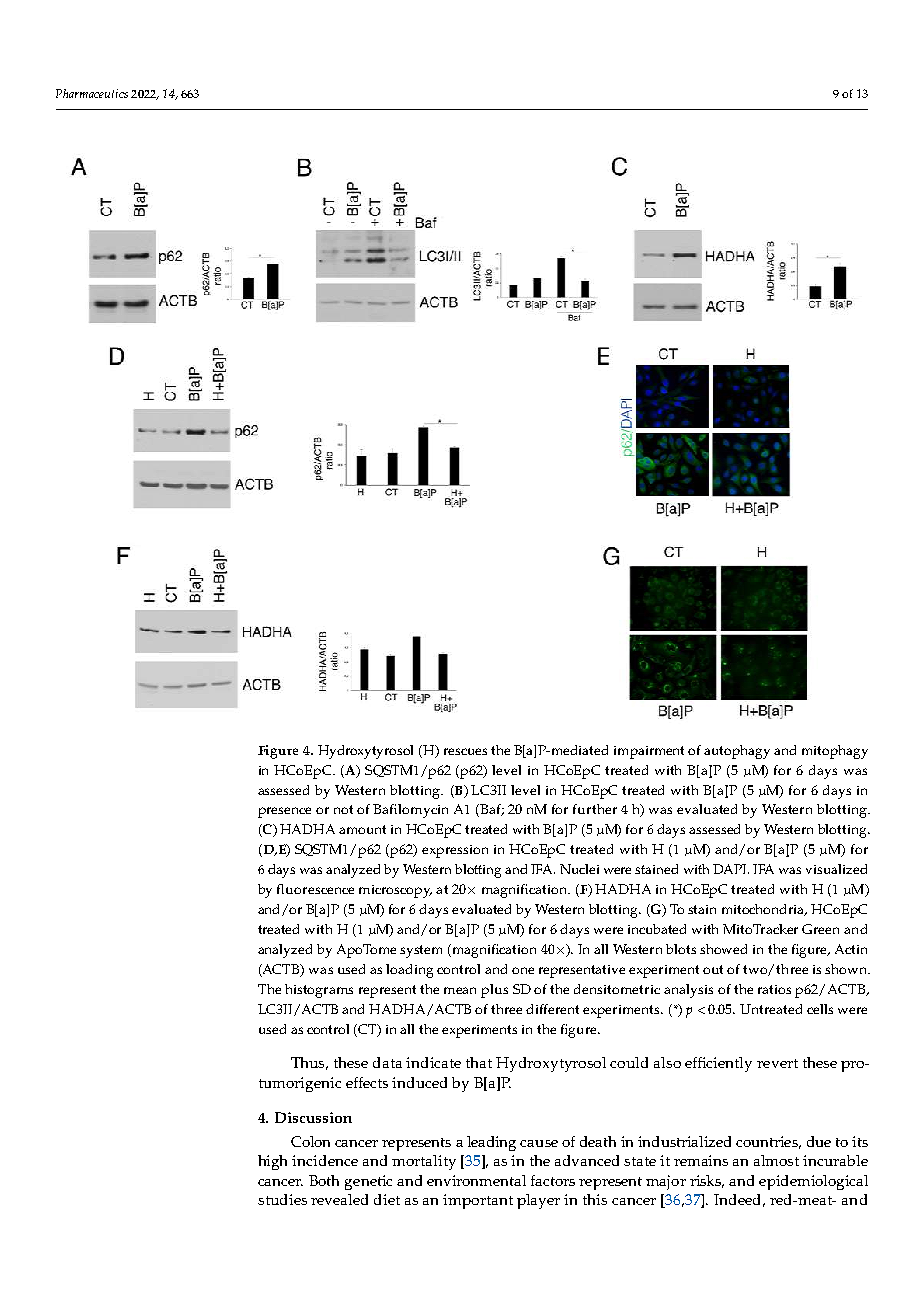 The height and width of the screenshot is (1308, 924). What do you see at coordinates (343, 809) in the screenshot?
I see `not` at bounding box center [343, 809].
